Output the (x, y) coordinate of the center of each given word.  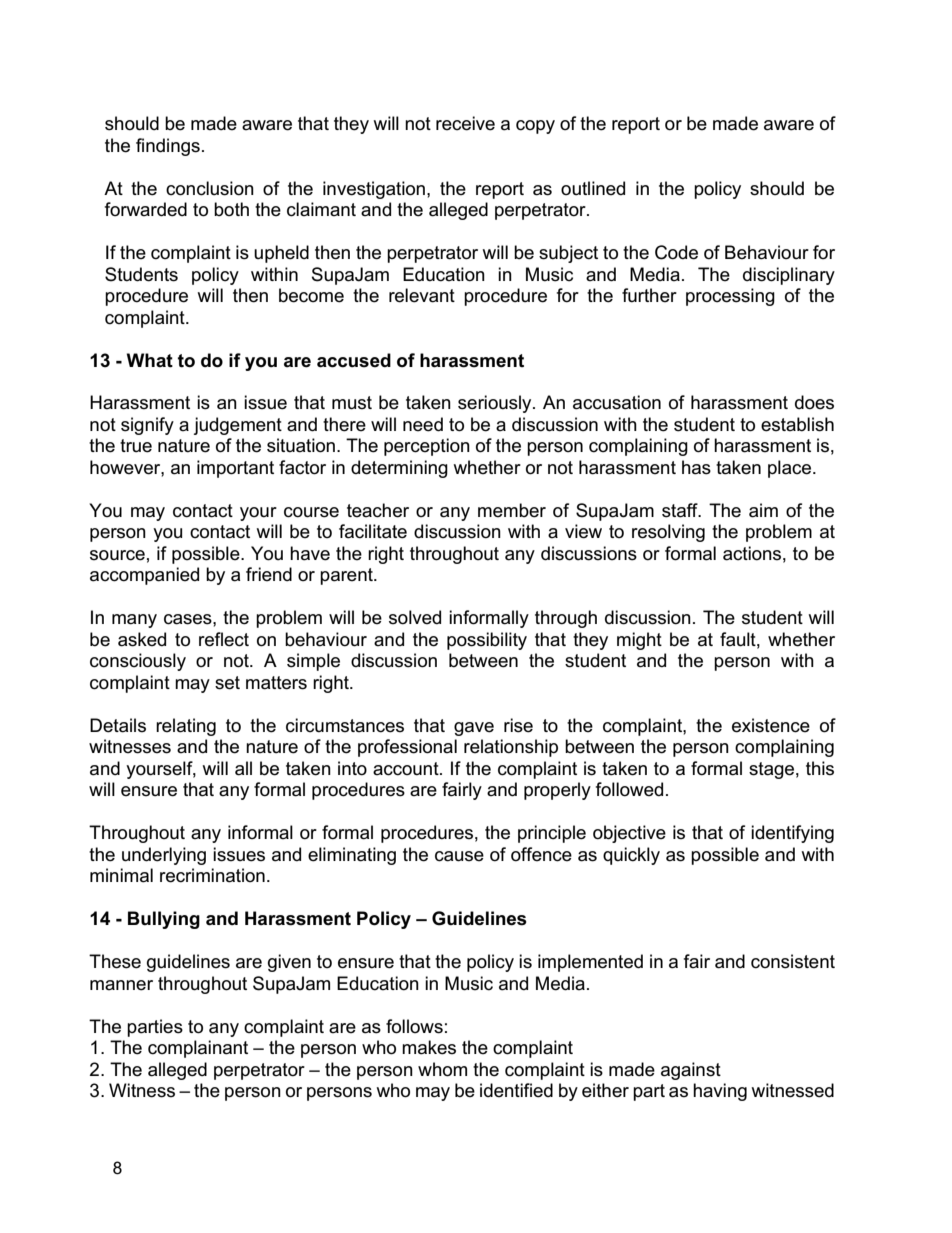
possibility (487, 641)
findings (168, 147)
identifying (792, 834)
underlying (164, 856)
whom (442, 1069)
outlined (593, 188)
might (639, 641)
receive (465, 123)
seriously (496, 404)
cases (189, 619)
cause (459, 856)
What (150, 360)
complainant (198, 1049)
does (814, 402)
